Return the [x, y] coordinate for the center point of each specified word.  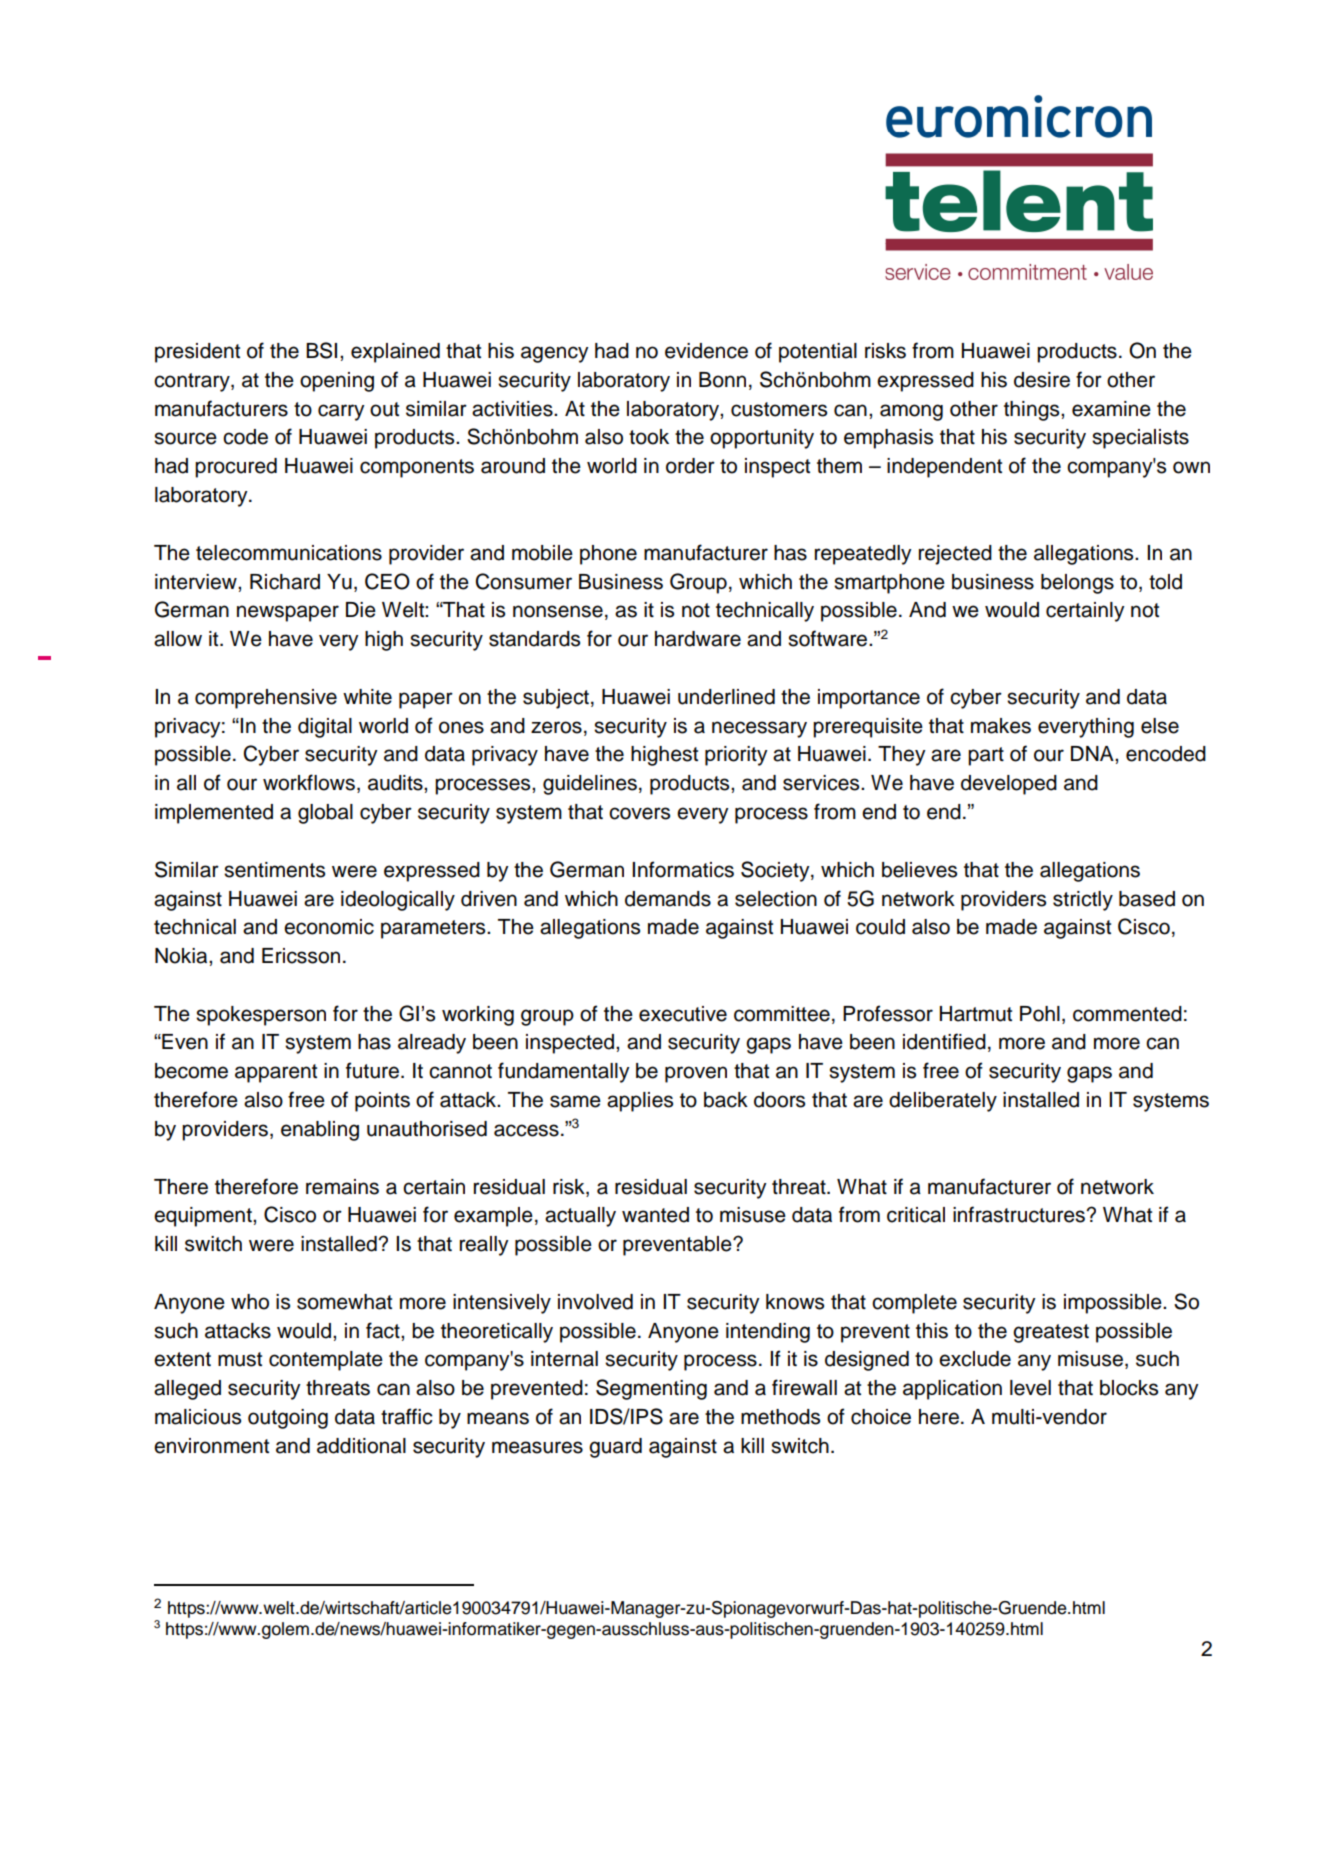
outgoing [288, 1419]
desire [1042, 380]
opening [337, 382]
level [1030, 1388]
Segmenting [651, 1389]
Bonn [722, 380]
